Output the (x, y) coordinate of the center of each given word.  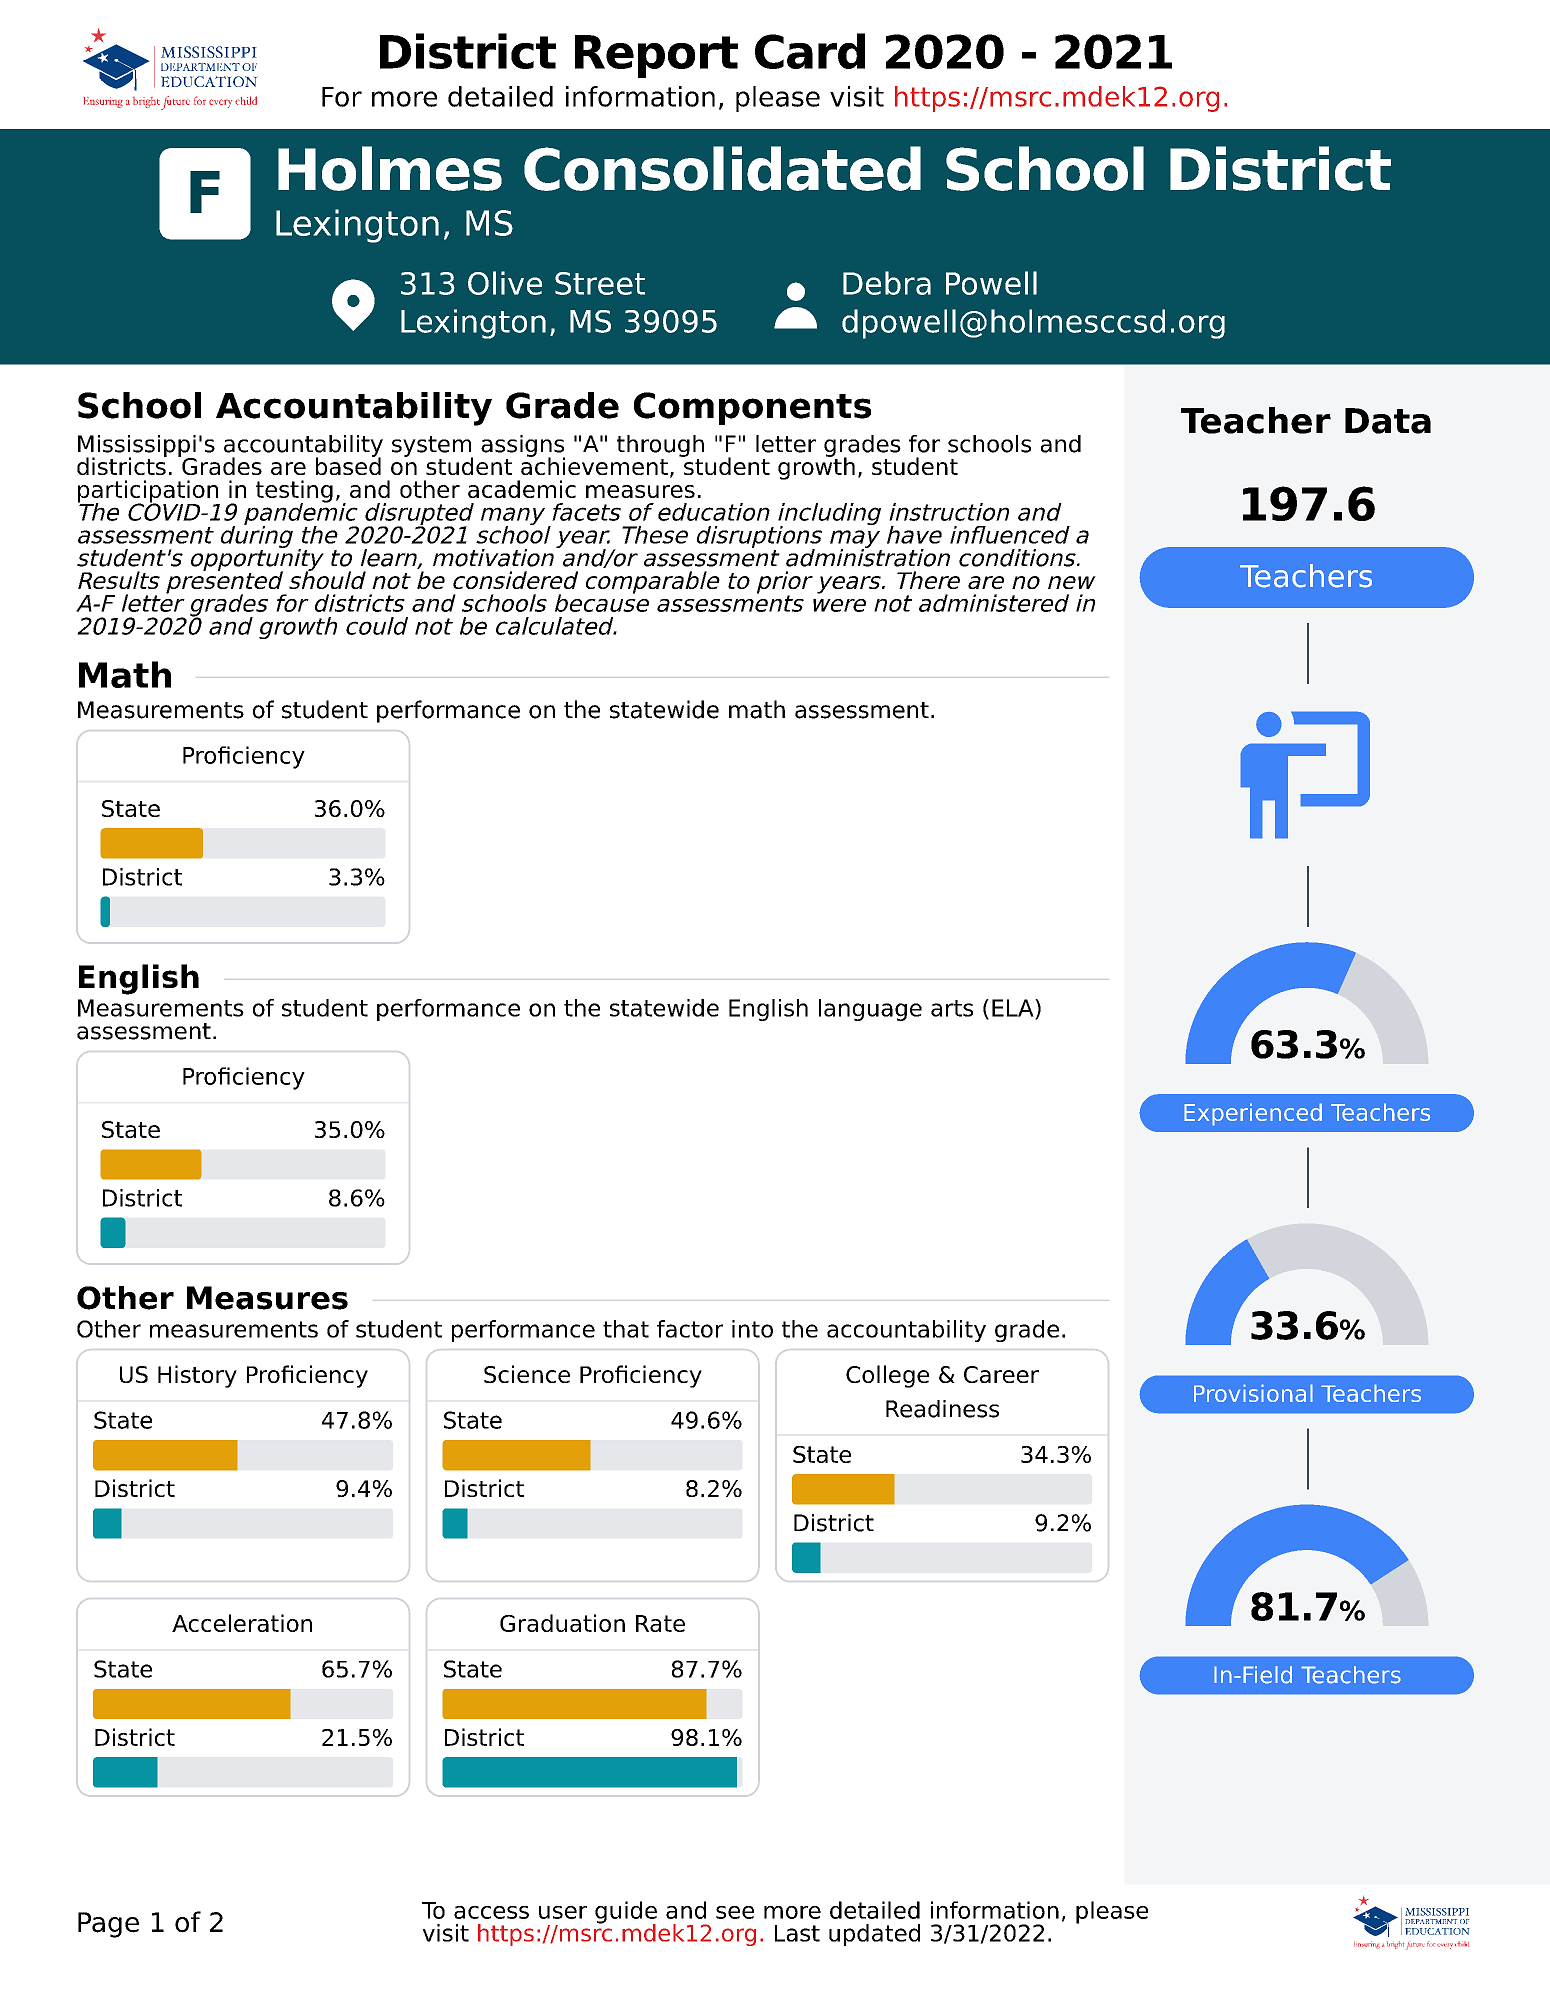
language (870, 1010)
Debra (887, 283)
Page (108, 1925)
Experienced (1253, 1114)
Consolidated (722, 168)
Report (656, 56)
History (197, 1376)
